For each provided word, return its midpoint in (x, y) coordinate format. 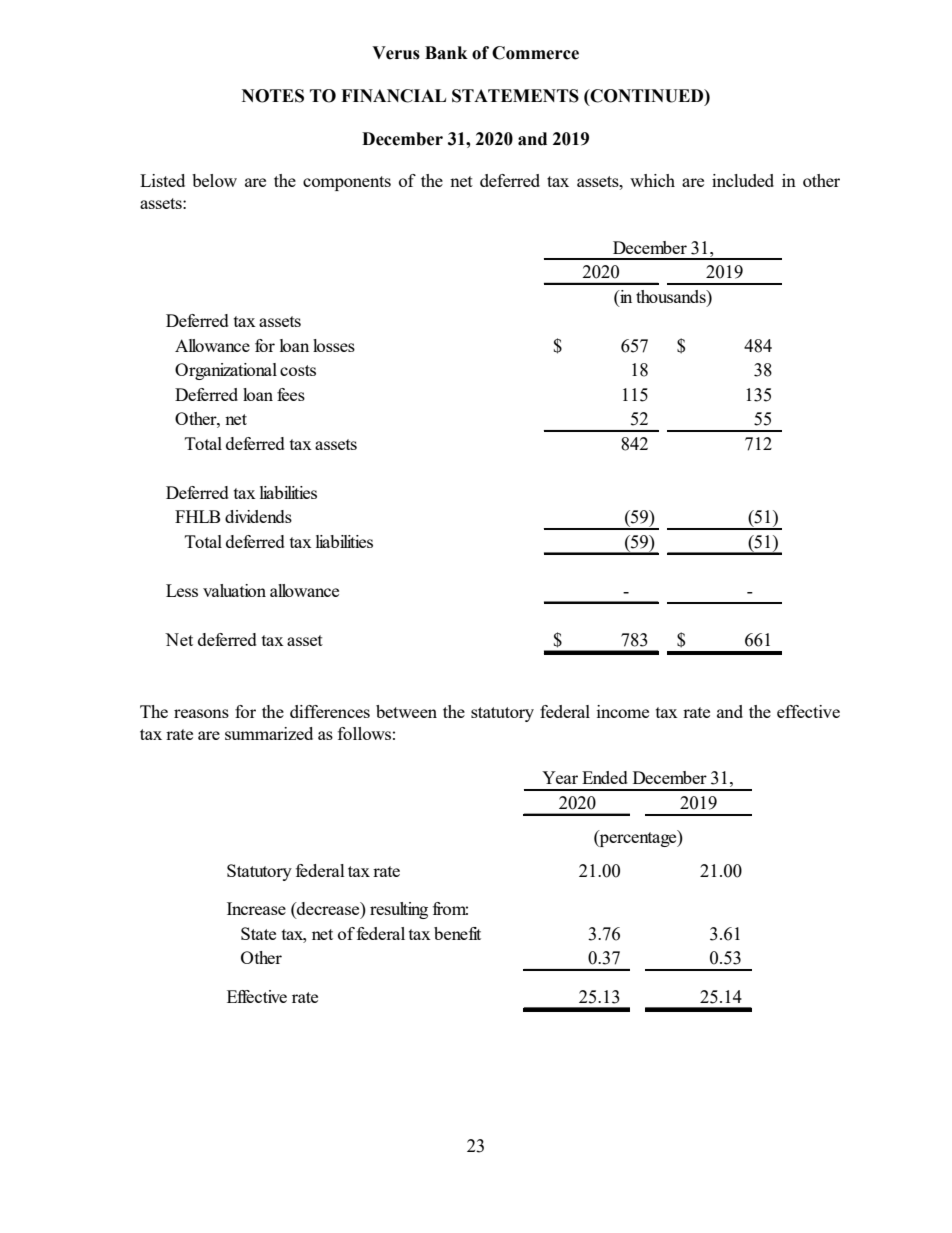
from (450, 908)
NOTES (273, 96)
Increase (256, 908)
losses (334, 345)
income (623, 711)
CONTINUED (647, 96)
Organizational (226, 371)
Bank (446, 53)
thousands (672, 296)
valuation (234, 590)
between (406, 711)
